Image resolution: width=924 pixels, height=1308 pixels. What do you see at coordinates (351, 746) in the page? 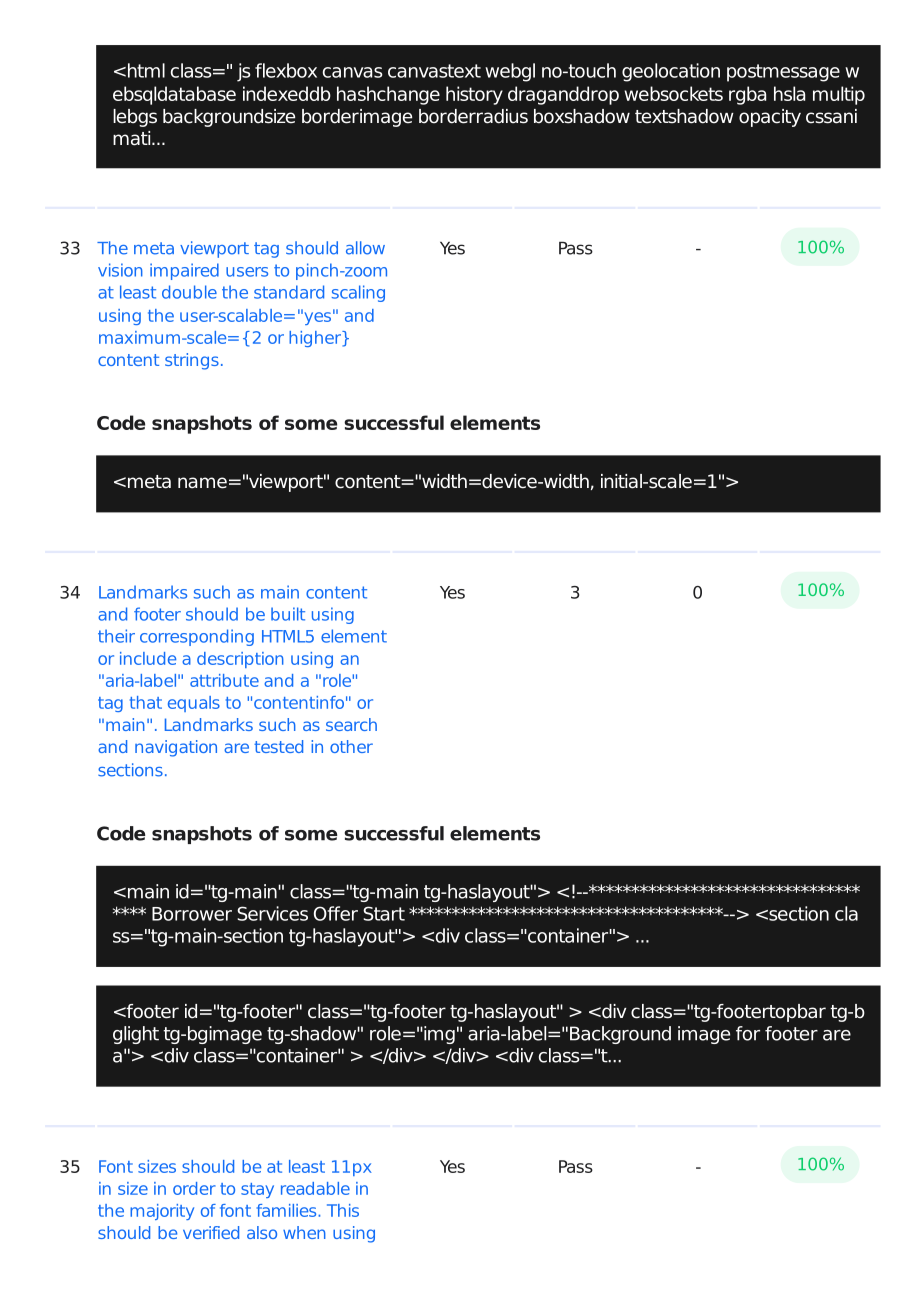
I see `other` at bounding box center [351, 746].
